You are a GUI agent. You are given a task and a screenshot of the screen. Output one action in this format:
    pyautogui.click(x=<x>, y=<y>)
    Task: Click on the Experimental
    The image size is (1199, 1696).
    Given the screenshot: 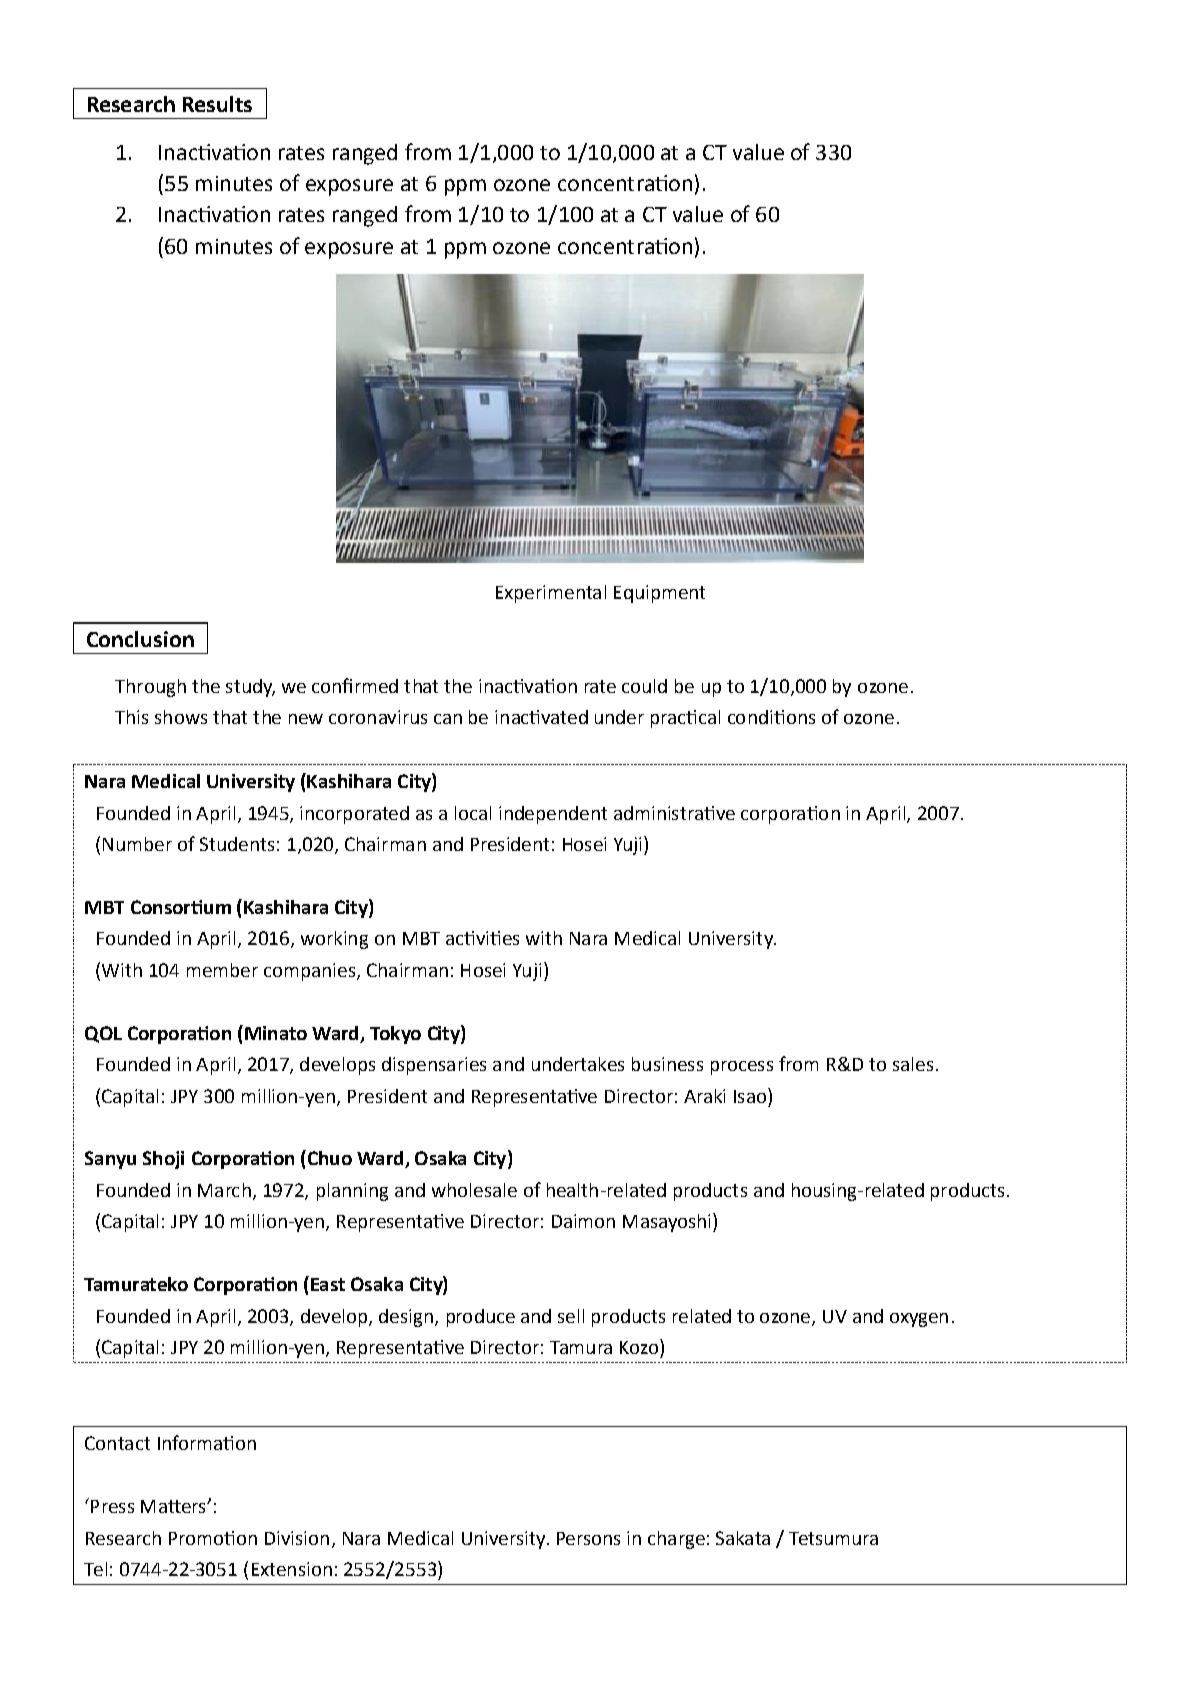 What is the action you would take?
    pyautogui.click(x=551, y=594)
